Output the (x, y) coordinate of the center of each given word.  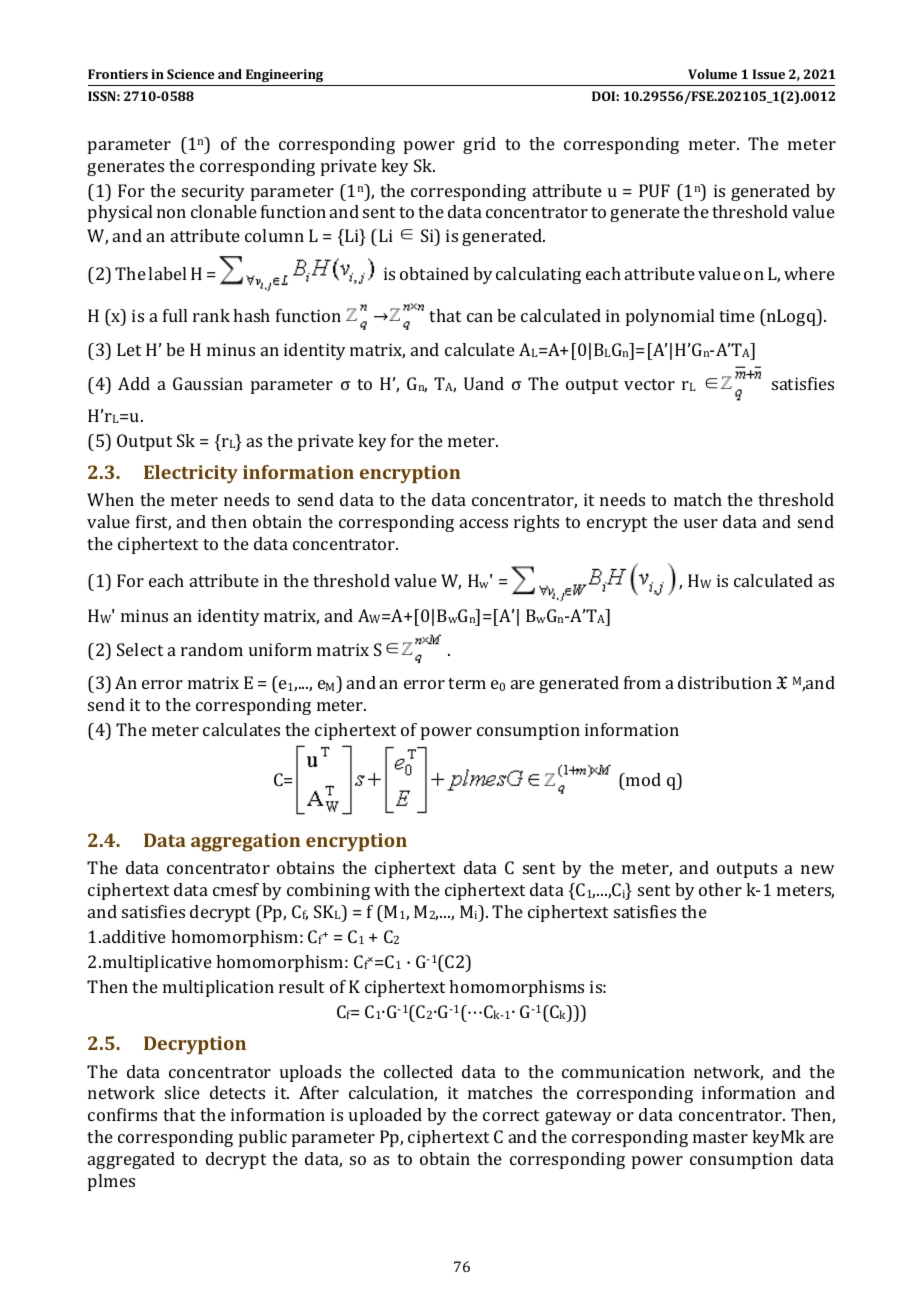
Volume (712, 74)
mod (642, 781)
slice (182, 1092)
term (467, 683)
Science (190, 74)
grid (479, 145)
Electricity (191, 474)
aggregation (245, 842)
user (701, 523)
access (484, 523)
